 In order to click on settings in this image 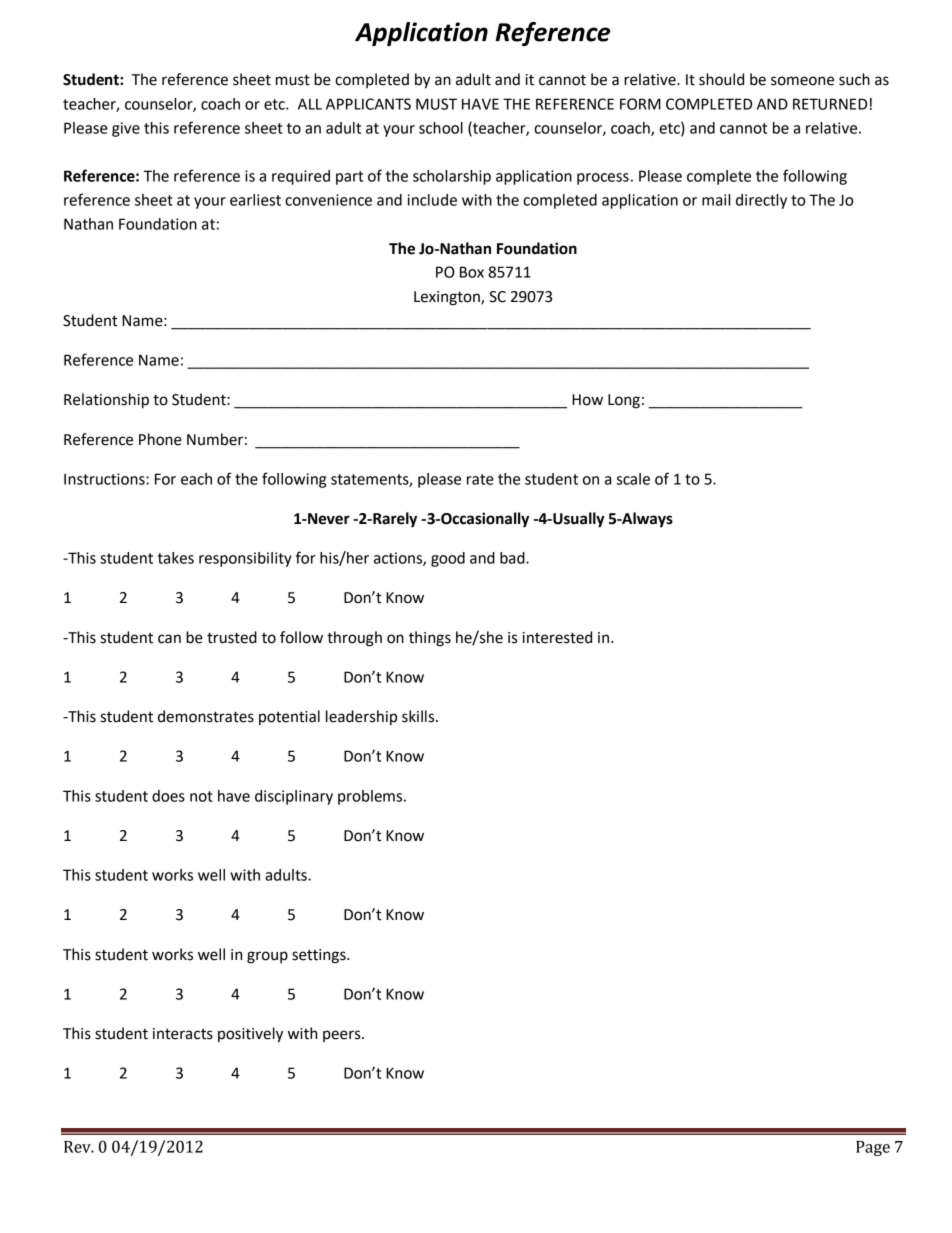, I will do `click(320, 956)`.
